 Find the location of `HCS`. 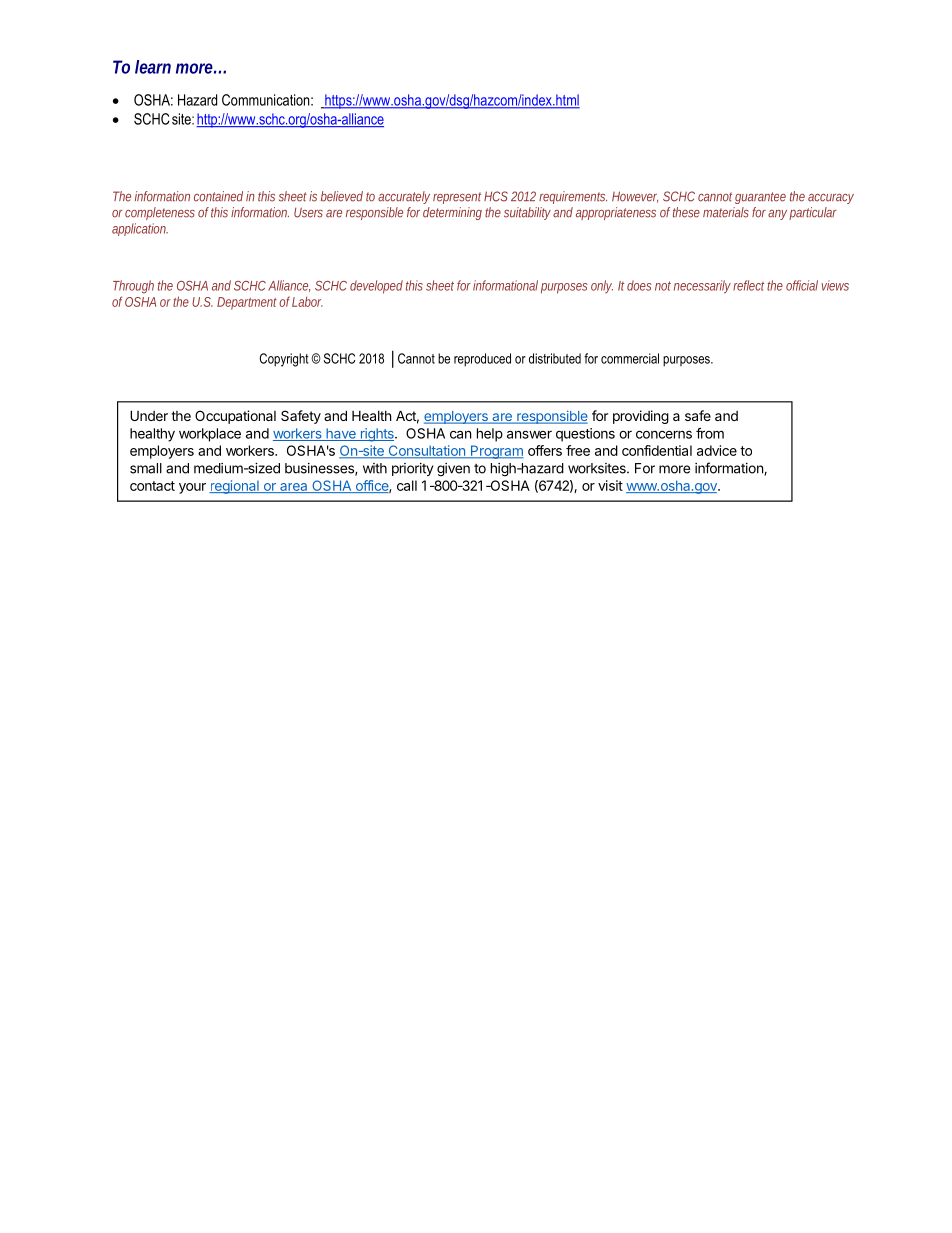

HCS is located at coordinates (496, 196).
